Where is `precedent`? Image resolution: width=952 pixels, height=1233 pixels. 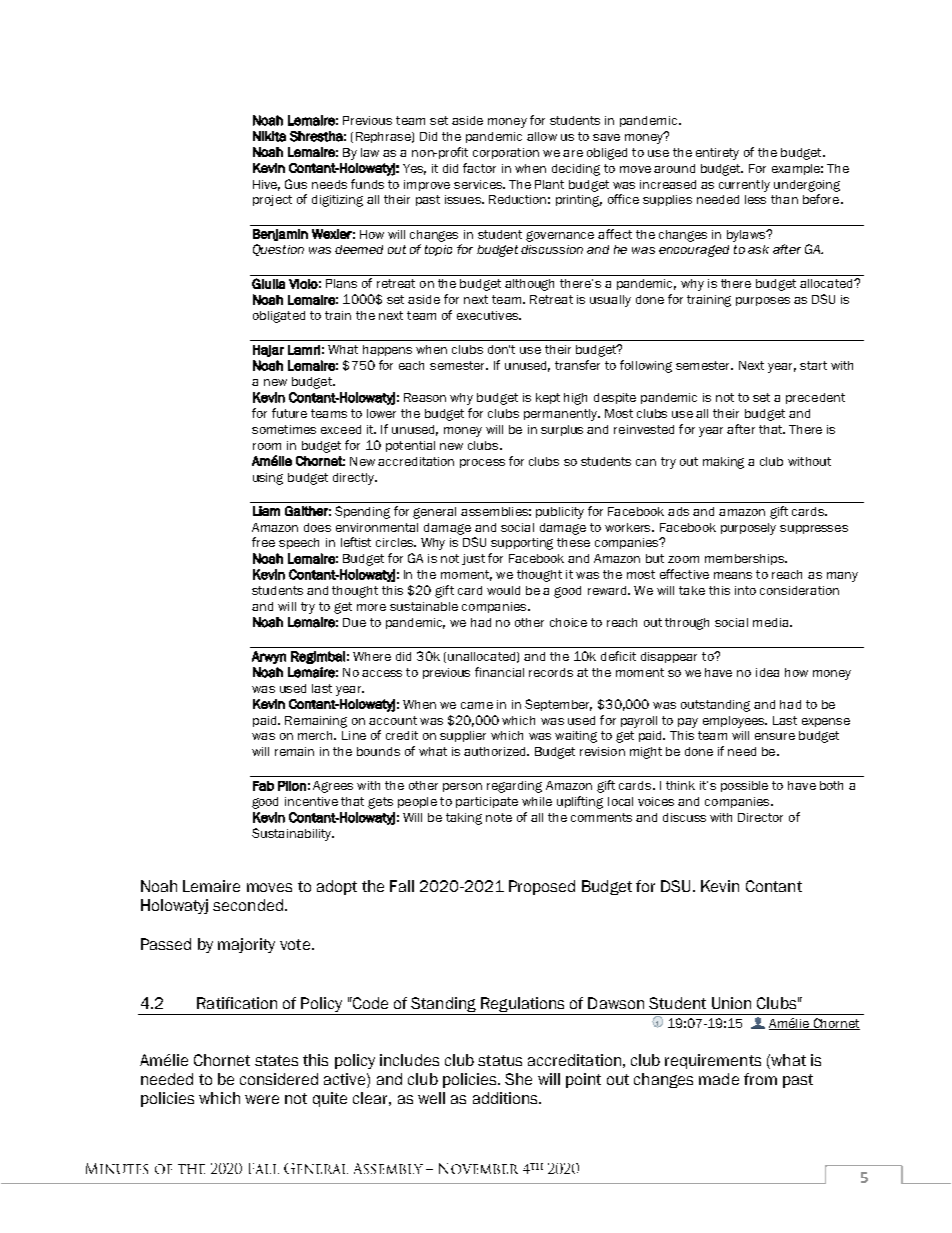 precedent is located at coordinates (815, 398).
